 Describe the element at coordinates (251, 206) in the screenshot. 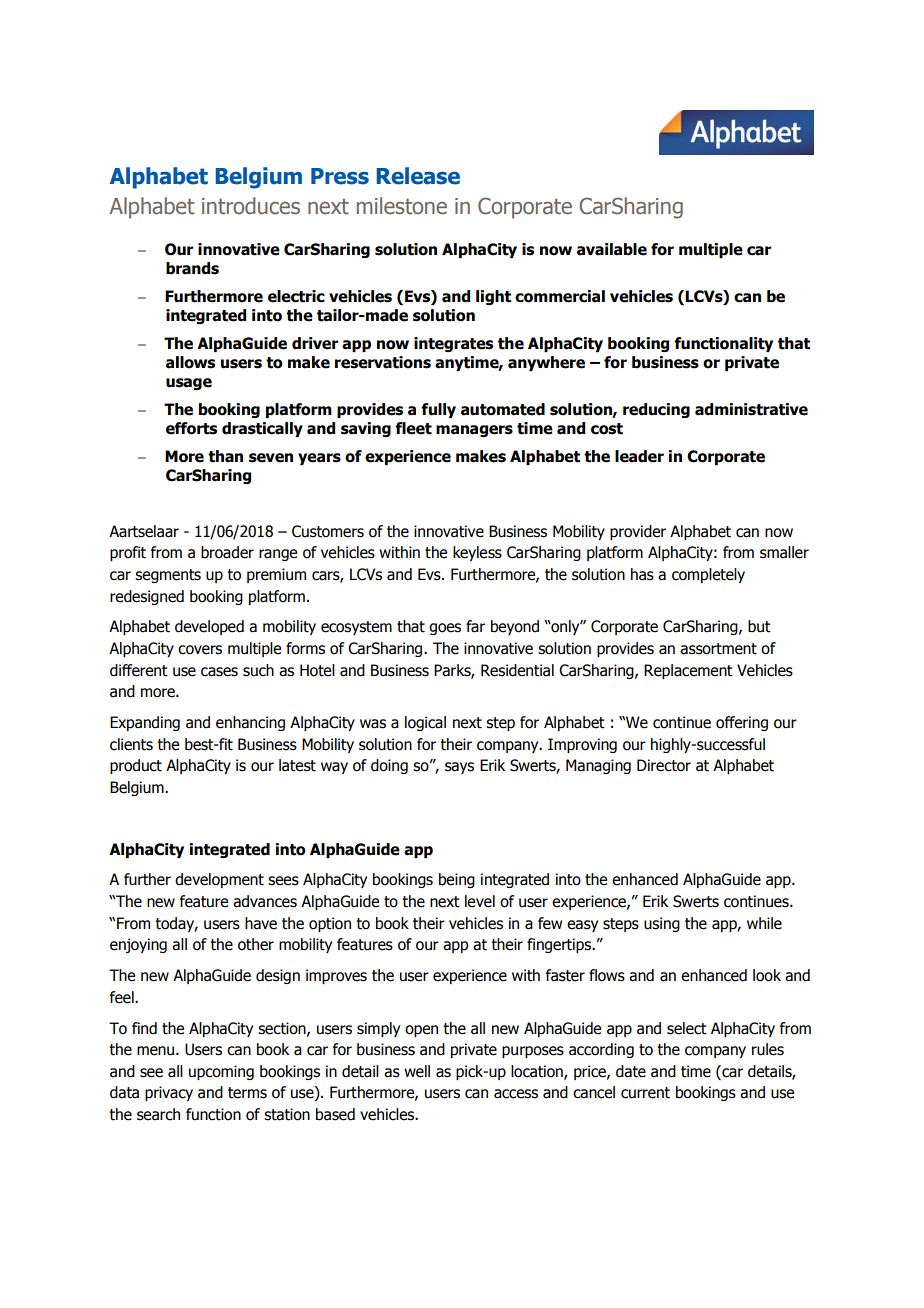

I see `introduces` at that location.
